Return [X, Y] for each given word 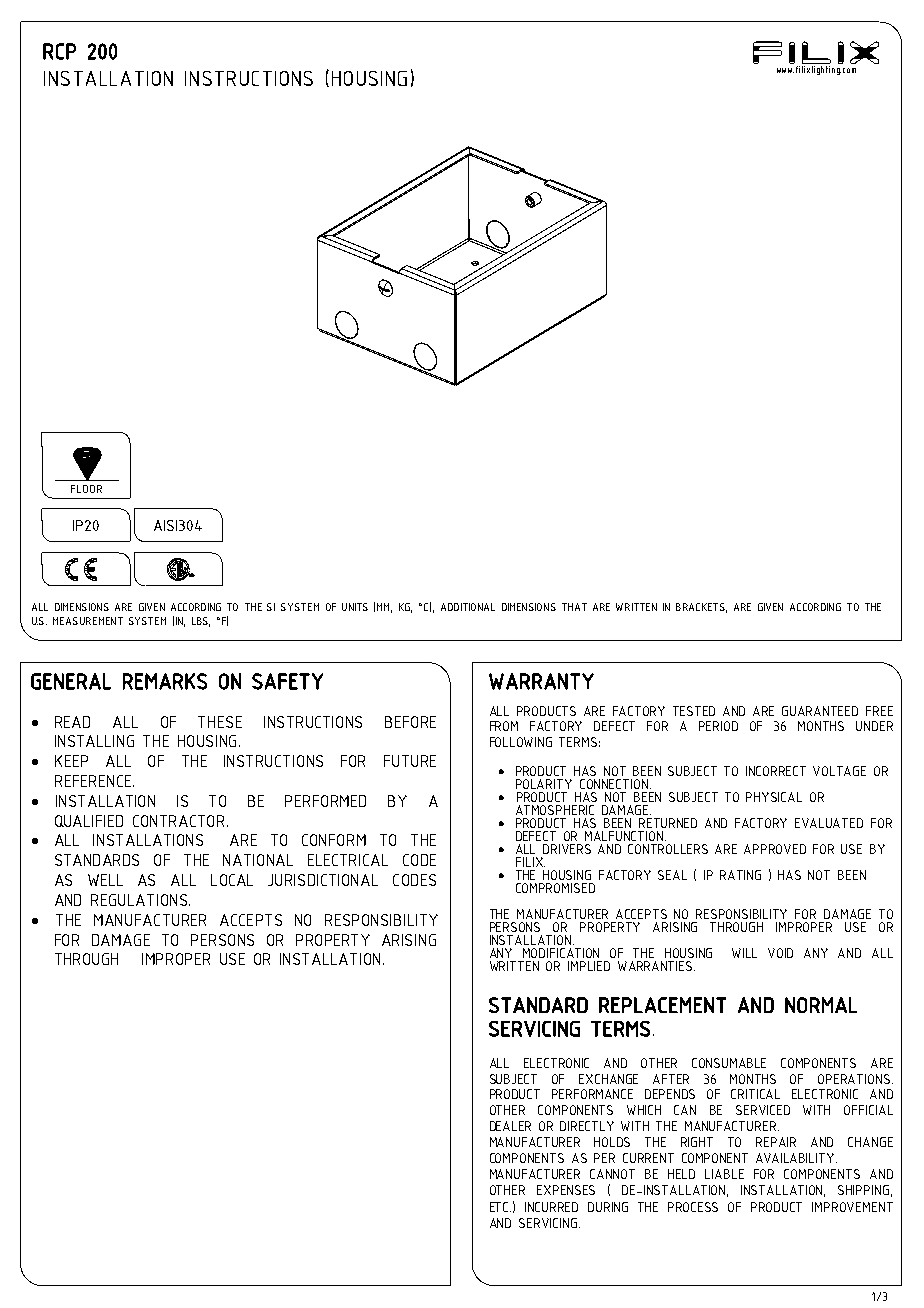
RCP [59, 51]
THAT [574, 607]
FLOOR [86, 489]
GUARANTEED [820, 711]
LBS [201, 622]
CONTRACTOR [178, 821]
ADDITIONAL [468, 607]
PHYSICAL [774, 797]
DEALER [510, 1126]
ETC [500, 1207]
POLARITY [544, 784]
